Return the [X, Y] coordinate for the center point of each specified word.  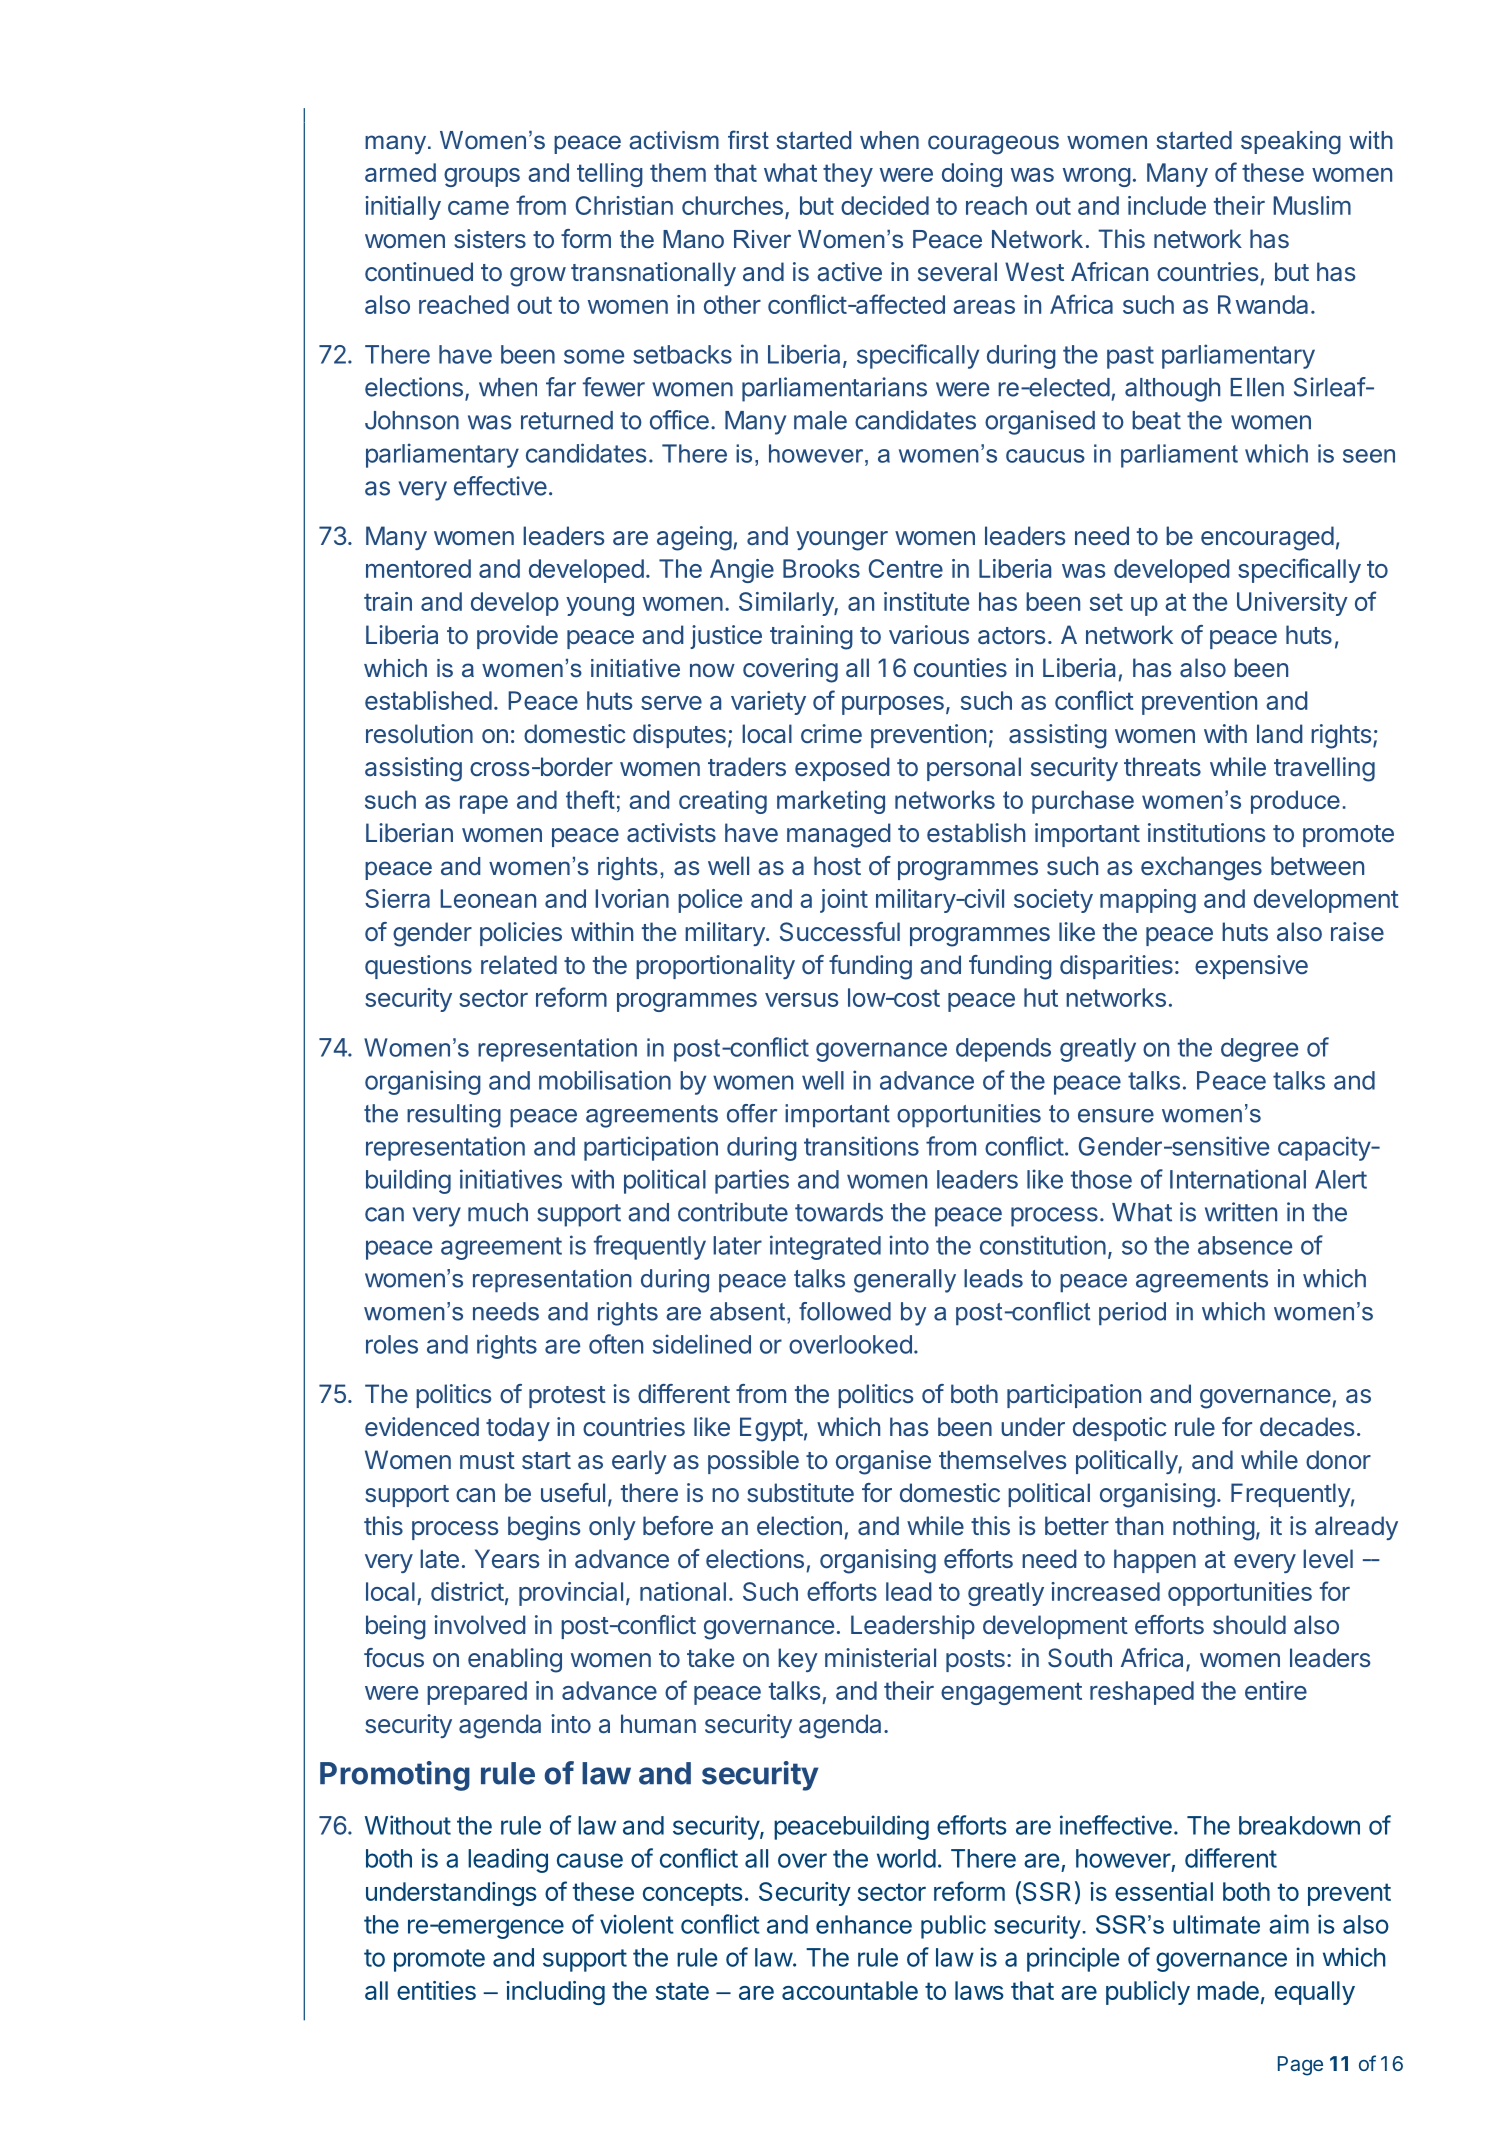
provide [517, 637]
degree [1259, 1050]
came [478, 208]
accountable [850, 1990]
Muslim [1312, 205]
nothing [1214, 1528]
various [929, 635]
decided [885, 205]
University [1292, 604]
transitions [861, 1146]
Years [507, 1559]
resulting [454, 1116]
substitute [800, 1492]
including [555, 1993]
